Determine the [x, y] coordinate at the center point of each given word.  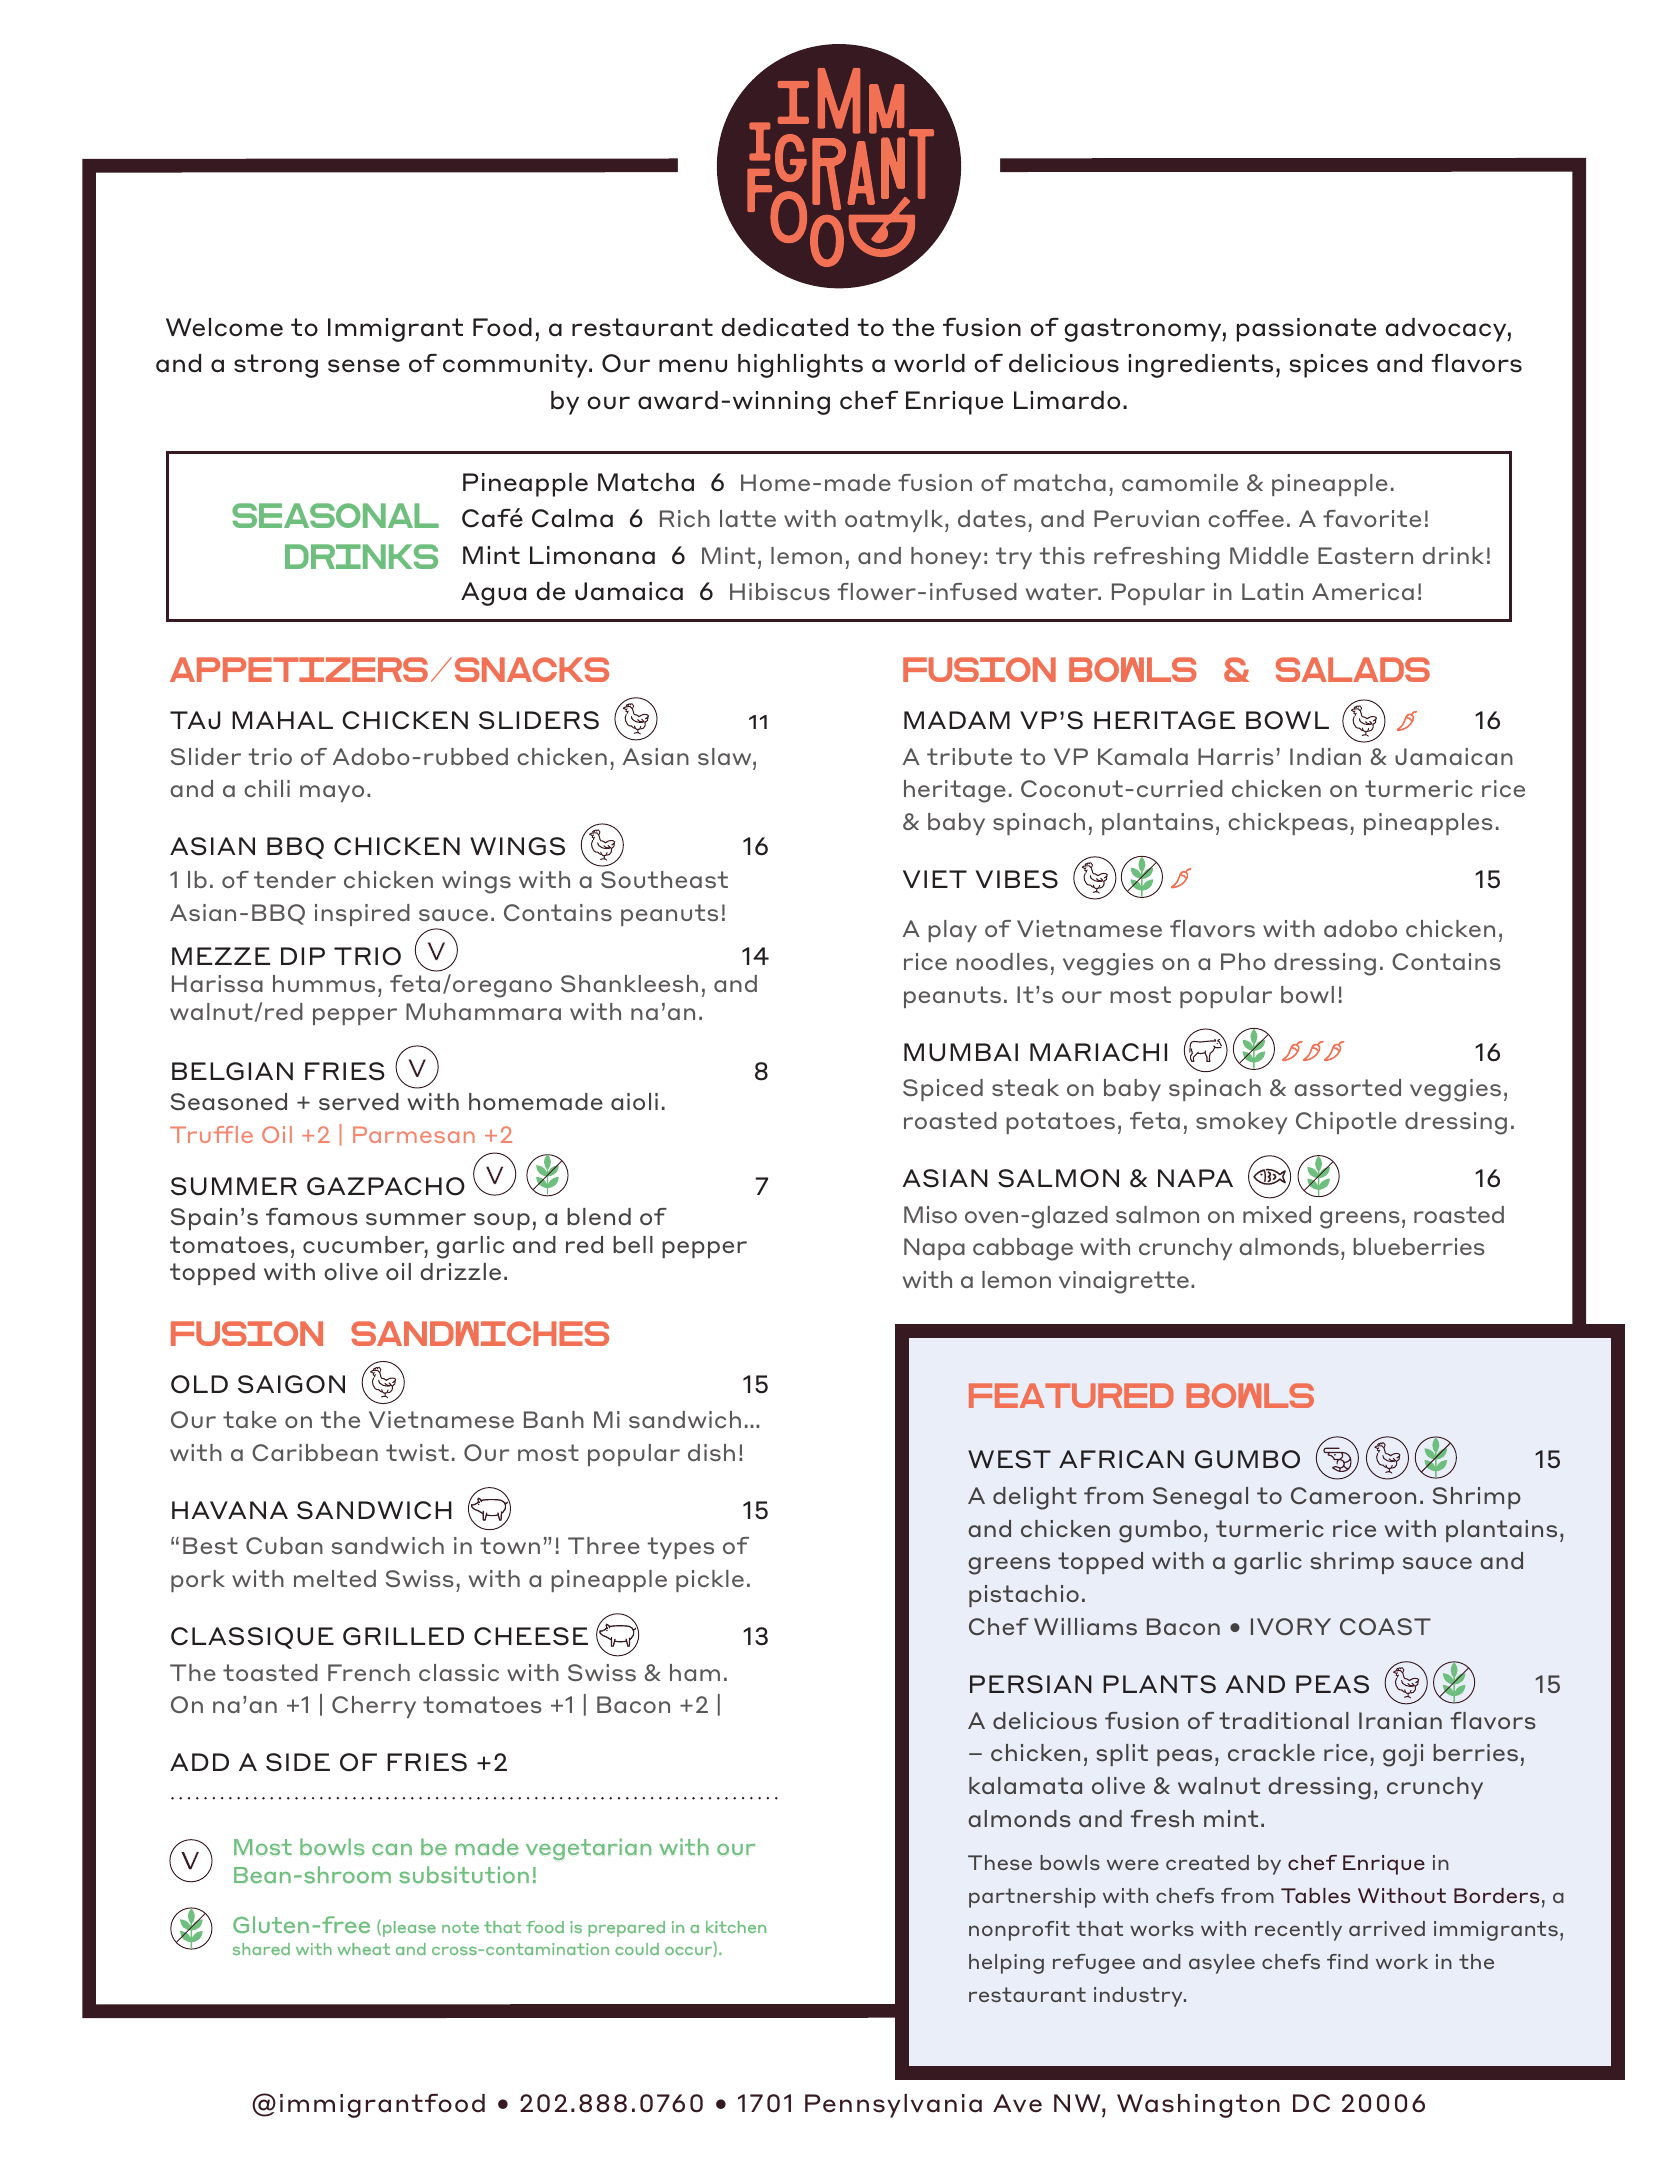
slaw [726, 757]
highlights [800, 366]
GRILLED [403, 1636]
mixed [1277, 1214]
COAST [1385, 1626]
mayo [332, 793]
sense [364, 366]
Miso [930, 1215]
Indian [1325, 756]
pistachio [1024, 1596]
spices [1329, 366]
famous [312, 1217]
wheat [363, 1949]
